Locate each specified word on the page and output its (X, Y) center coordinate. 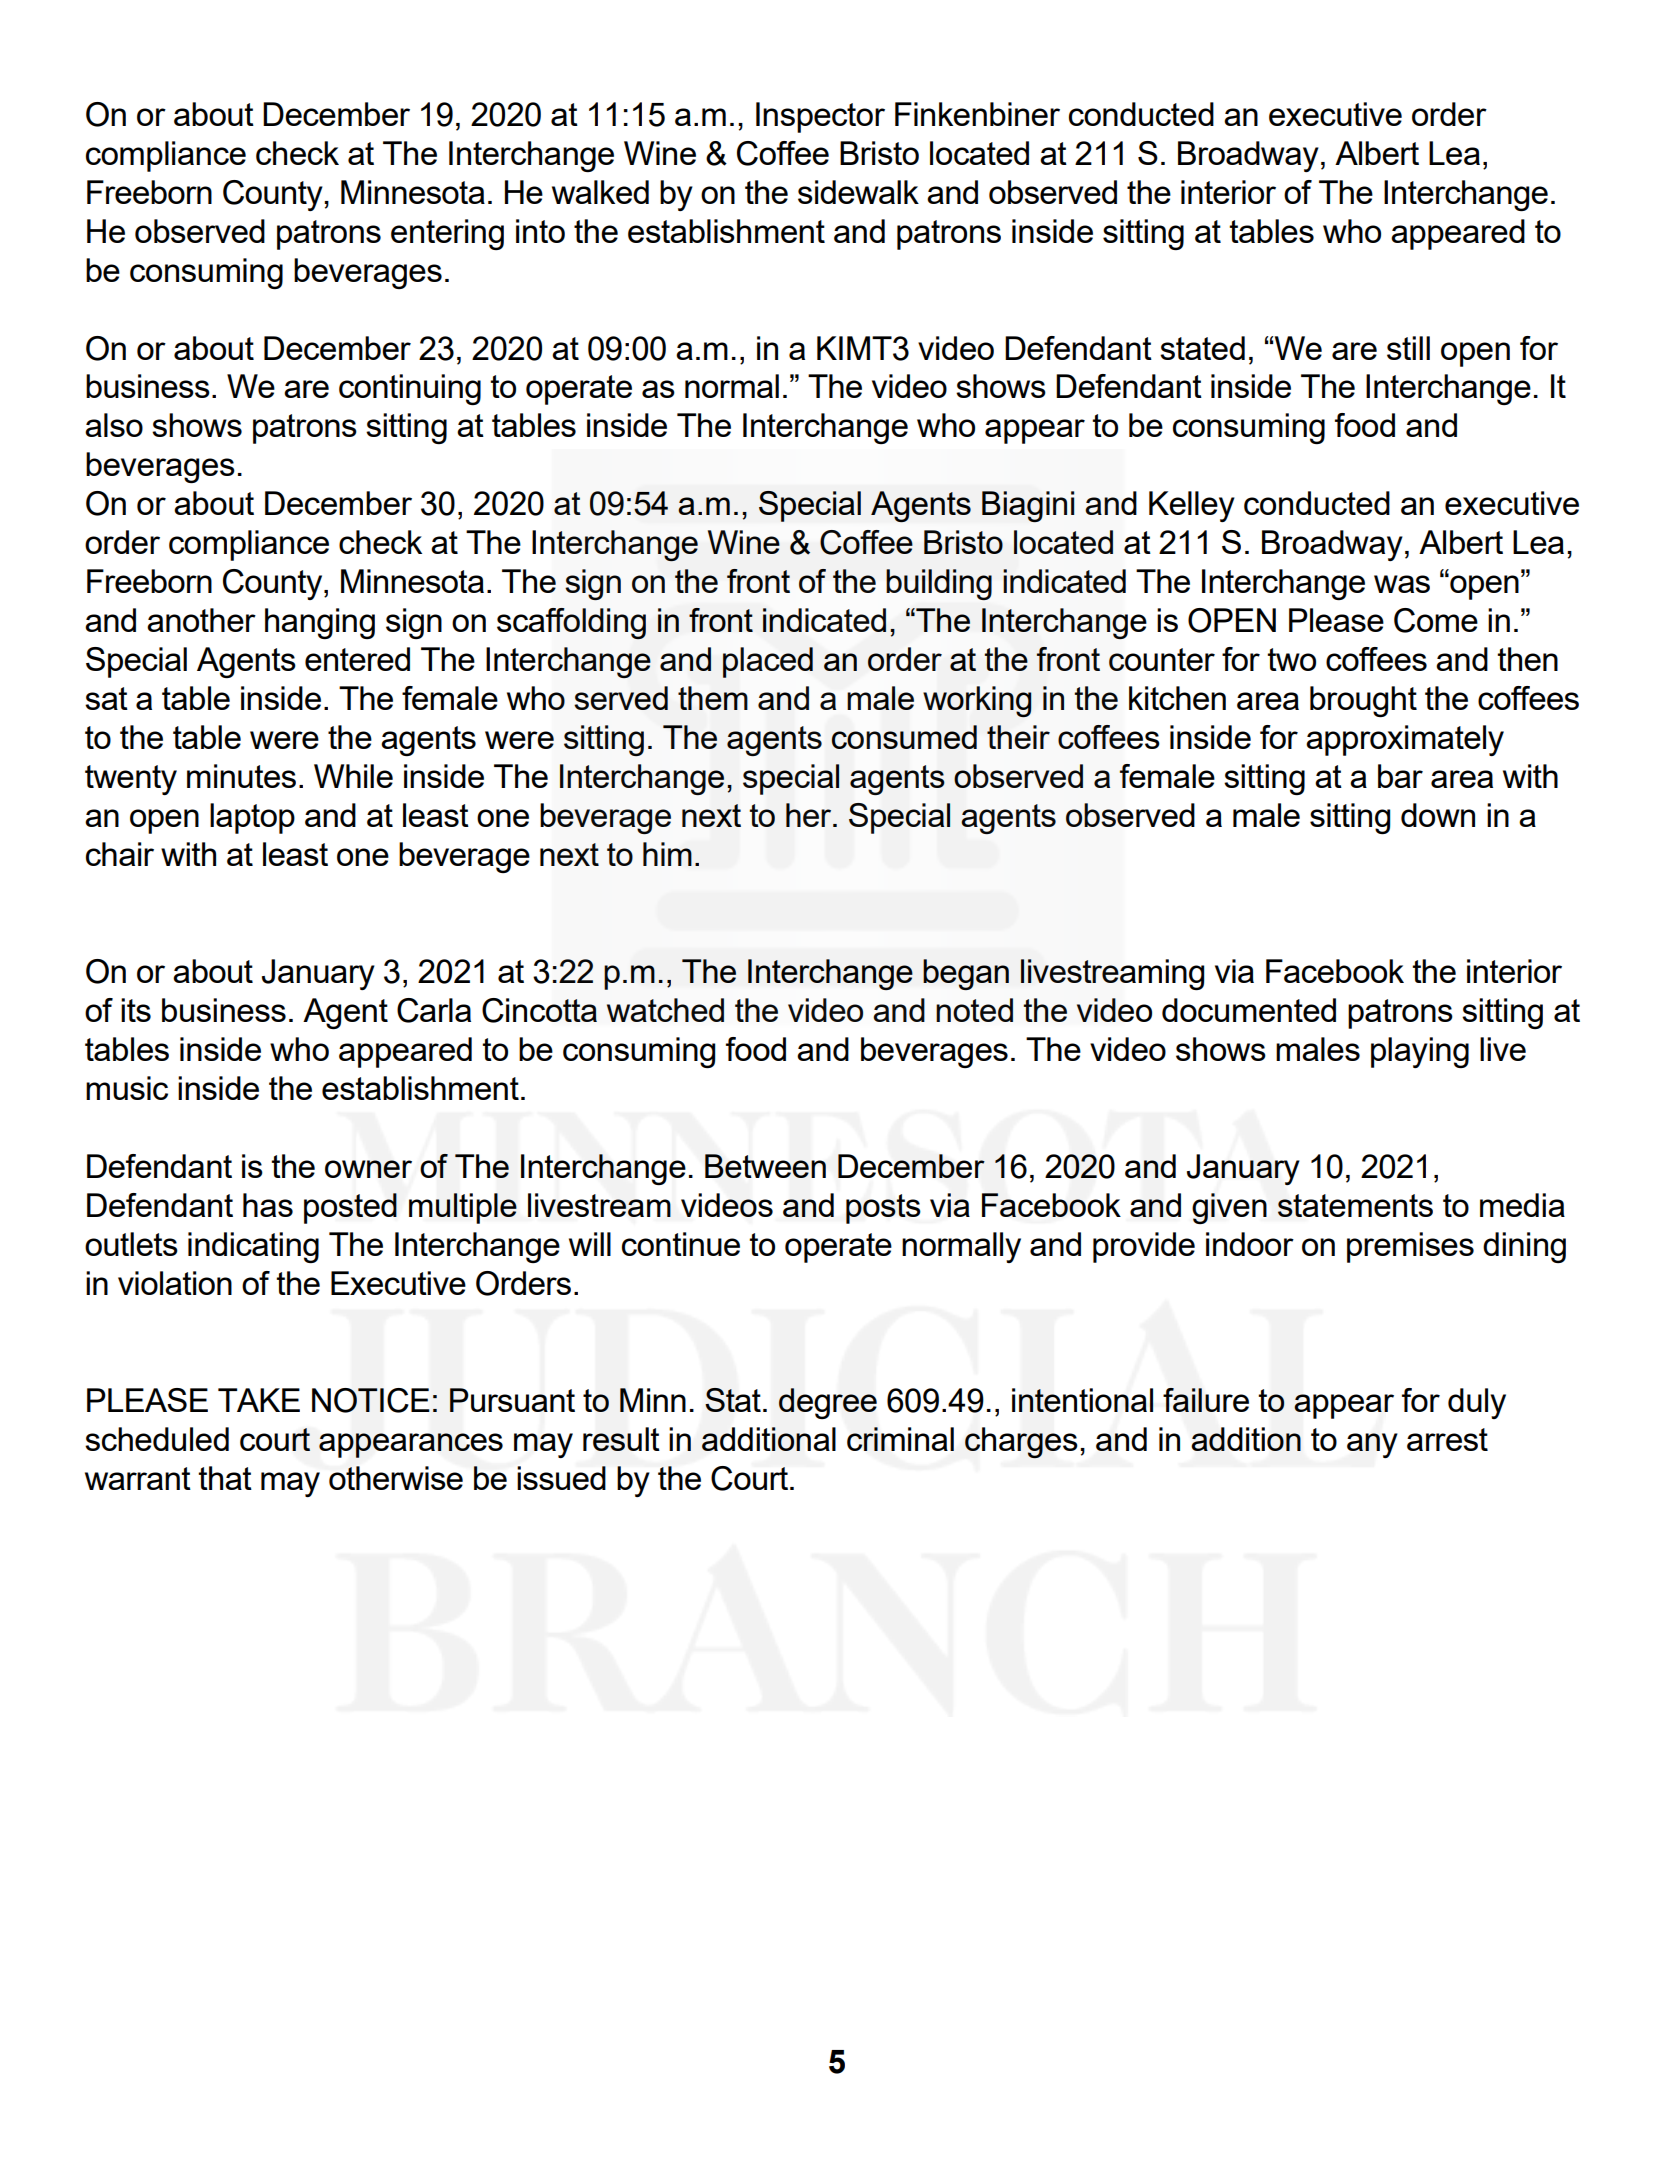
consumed (904, 737)
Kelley (1192, 506)
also (114, 425)
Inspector (820, 117)
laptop (252, 818)
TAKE (259, 1400)
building (939, 584)
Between (765, 1166)
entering (447, 234)
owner (368, 1169)
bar (1400, 776)
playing (1420, 1052)
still (1408, 348)
